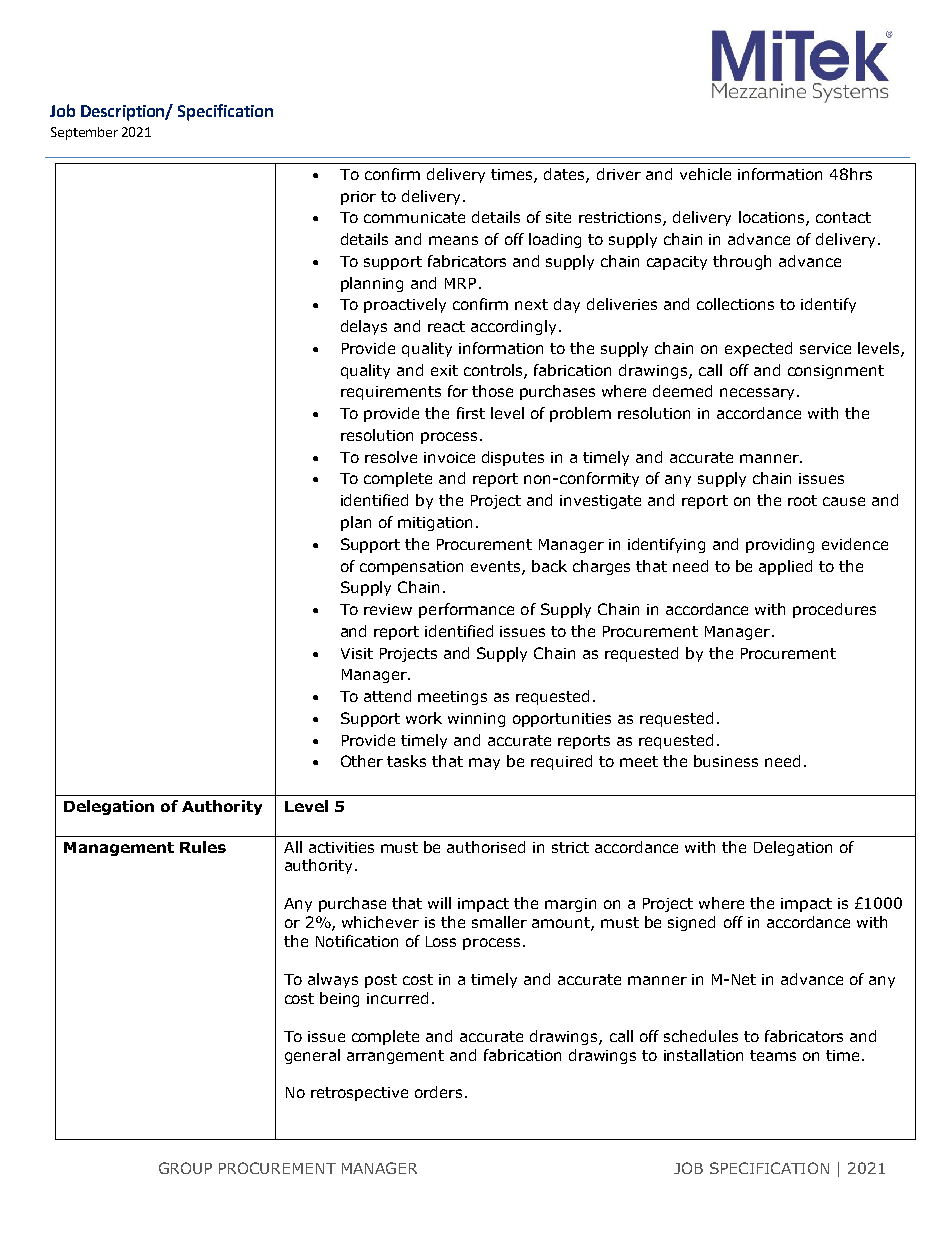 The height and width of the screenshot is (1233, 952). What do you see at coordinates (414, 217) in the screenshot?
I see `communicate` at bounding box center [414, 217].
